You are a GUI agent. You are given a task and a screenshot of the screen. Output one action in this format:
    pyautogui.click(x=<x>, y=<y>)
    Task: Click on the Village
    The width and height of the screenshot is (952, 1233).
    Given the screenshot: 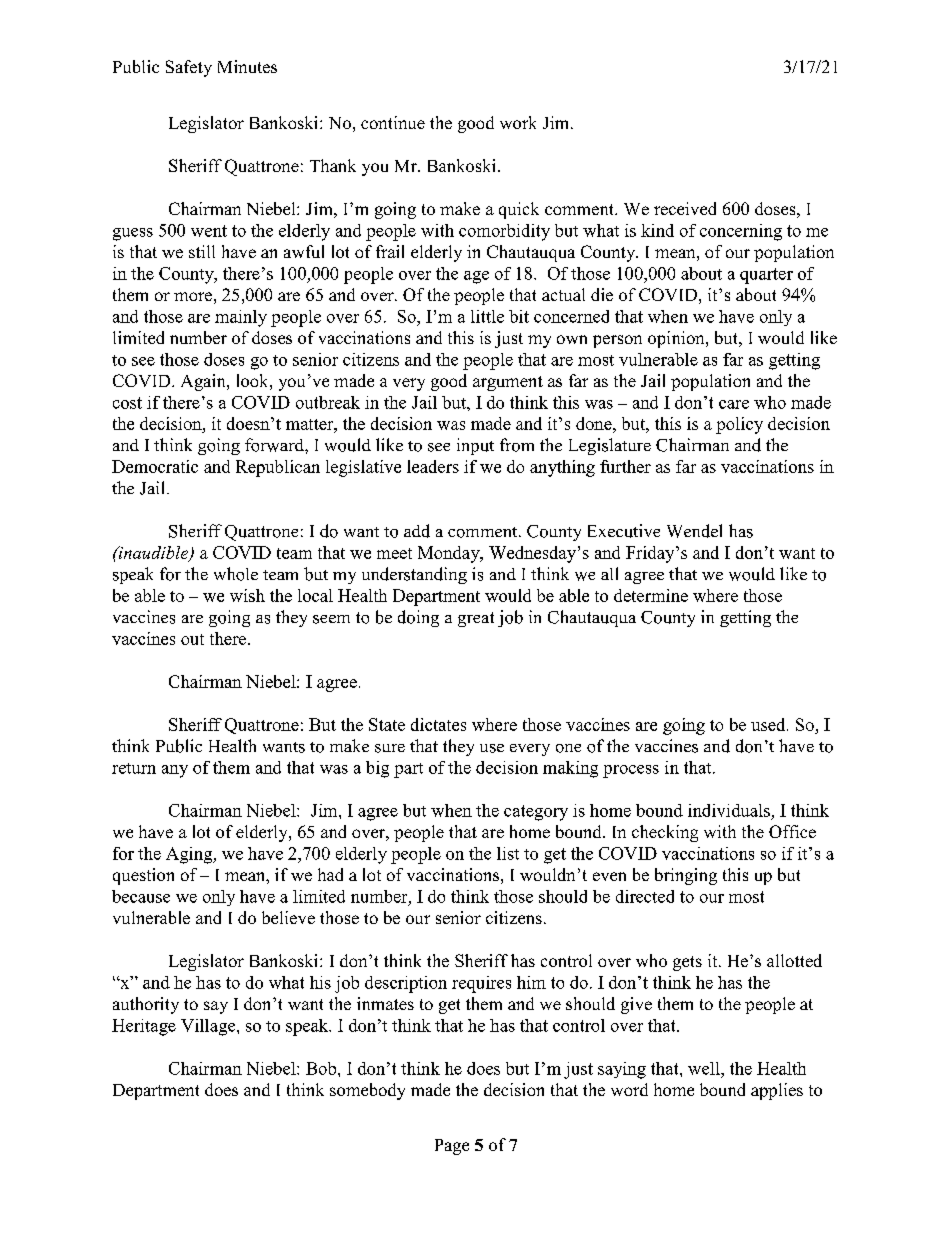 What is the action you would take?
    pyautogui.click(x=209, y=1027)
